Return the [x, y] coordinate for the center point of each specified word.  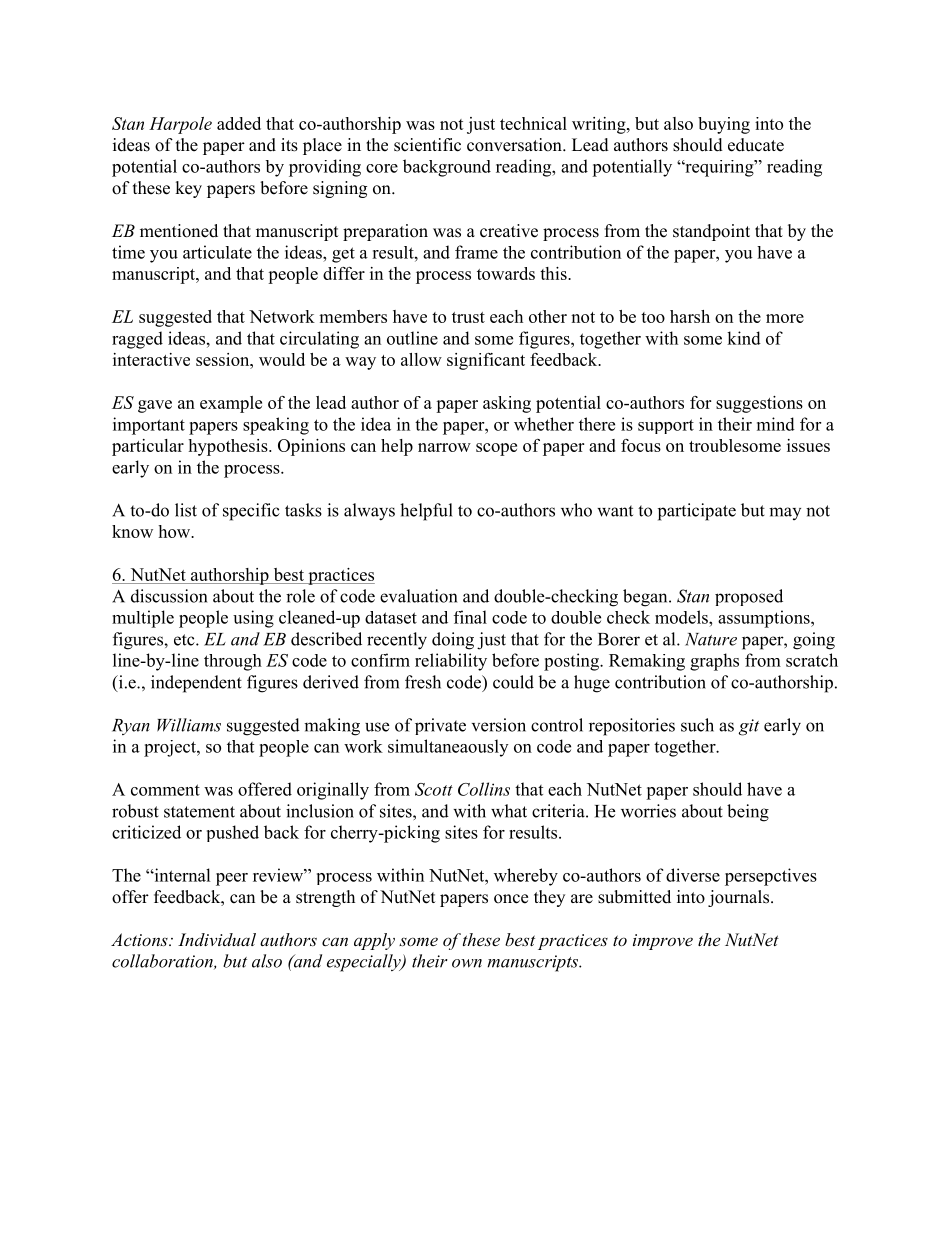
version [499, 725]
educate [756, 145]
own [467, 963]
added [239, 123]
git [749, 727]
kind [744, 338]
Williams [189, 725]
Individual [217, 939]
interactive [151, 359]
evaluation [418, 596]
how [175, 531]
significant [486, 361]
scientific [427, 145]
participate [697, 512]
